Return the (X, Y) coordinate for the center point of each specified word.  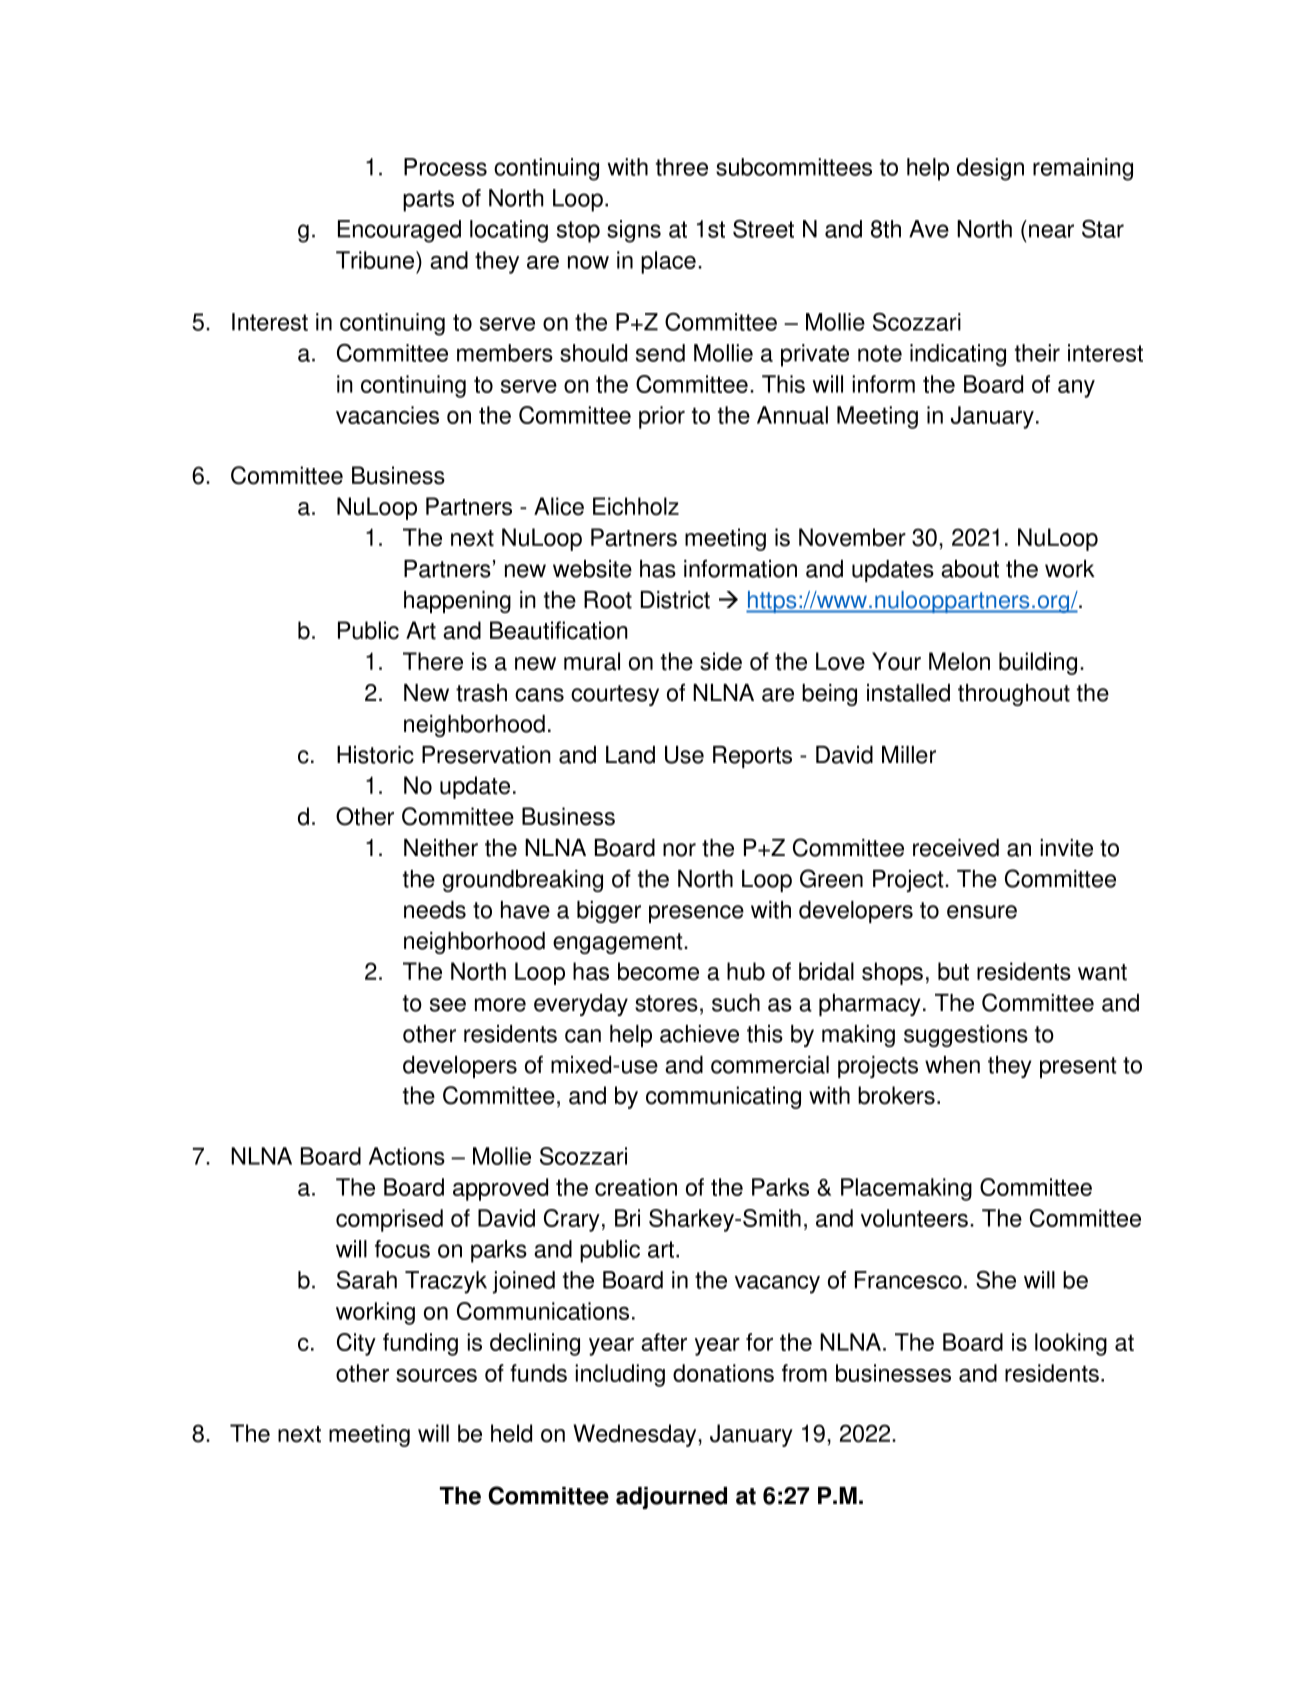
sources (436, 1375)
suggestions (966, 1036)
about (970, 569)
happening (457, 602)
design (990, 169)
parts (428, 201)
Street (763, 229)
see (448, 1005)
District (675, 600)
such (736, 1003)
